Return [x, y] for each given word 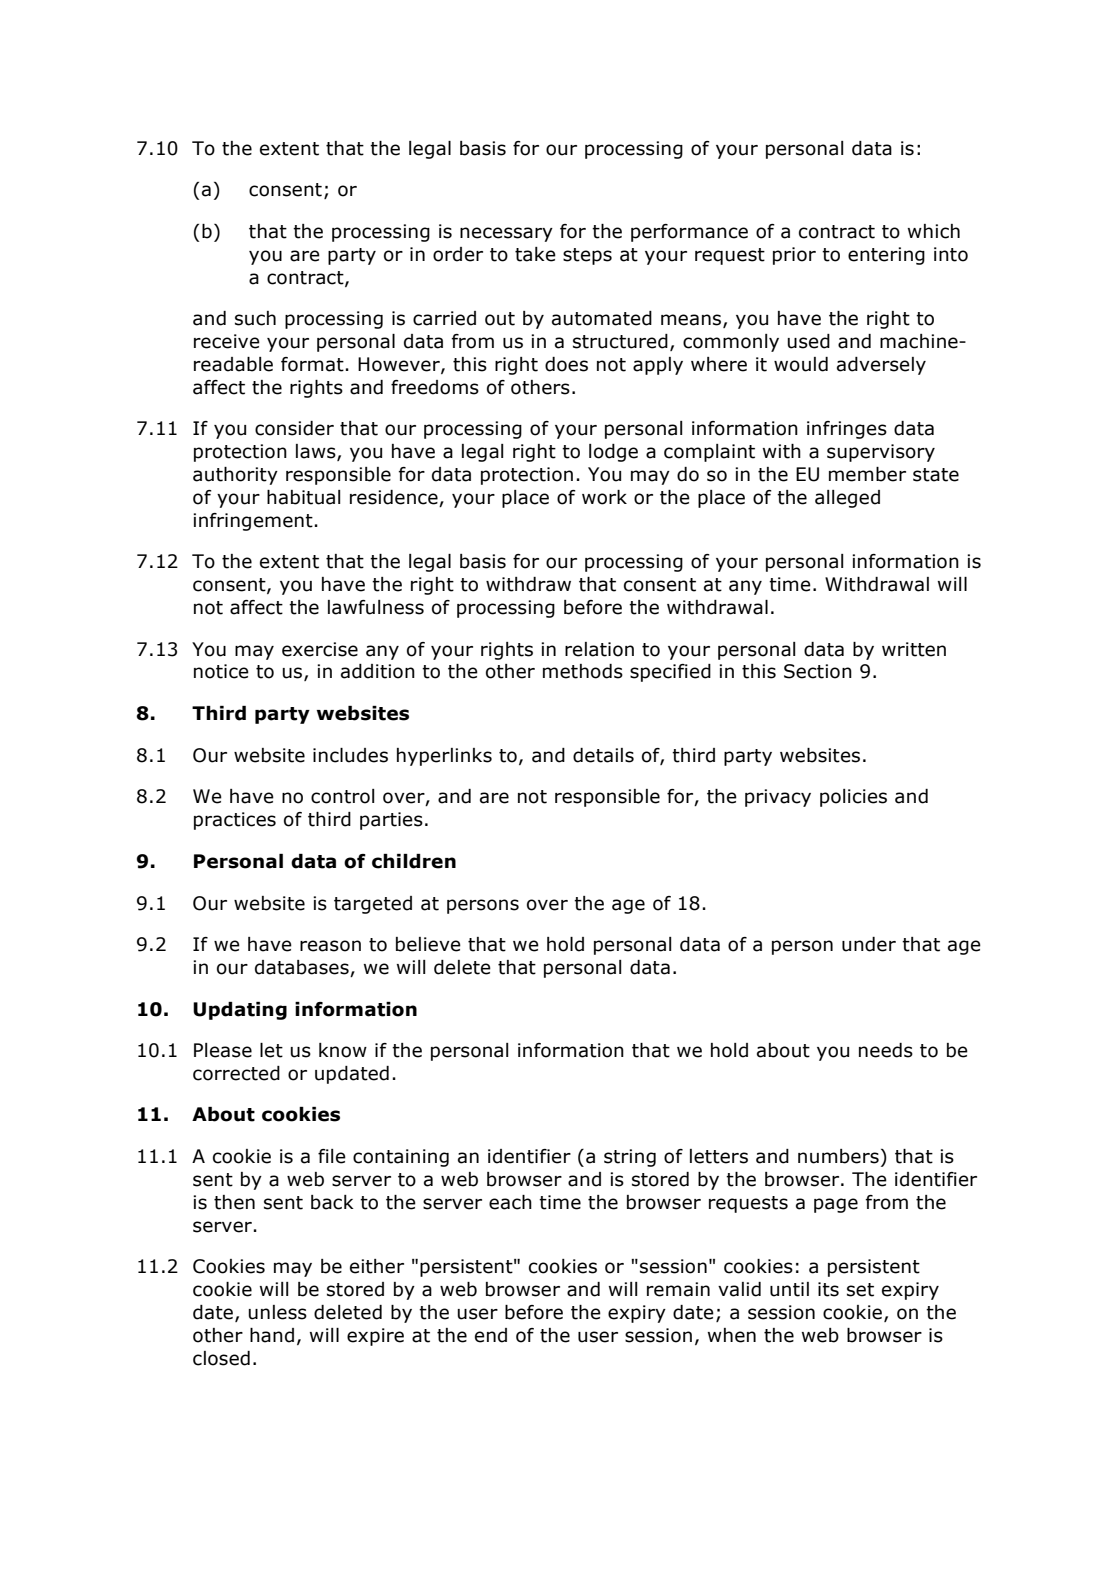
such [255, 318]
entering [886, 256]
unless [277, 1312]
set [860, 1290]
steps [587, 256]
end [491, 1335]
